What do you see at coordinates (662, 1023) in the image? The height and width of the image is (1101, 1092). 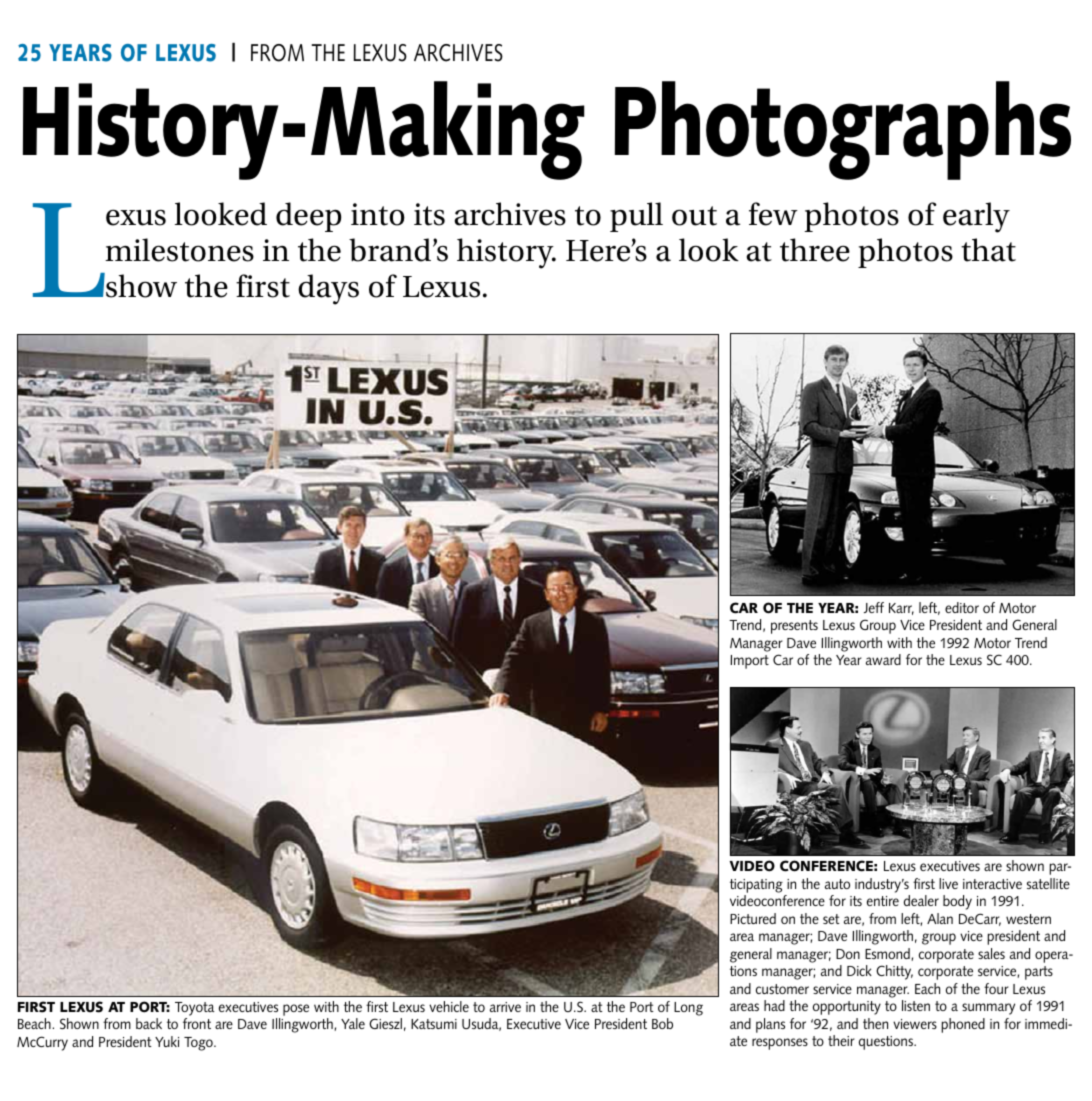 I see `Bob` at bounding box center [662, 1023].
